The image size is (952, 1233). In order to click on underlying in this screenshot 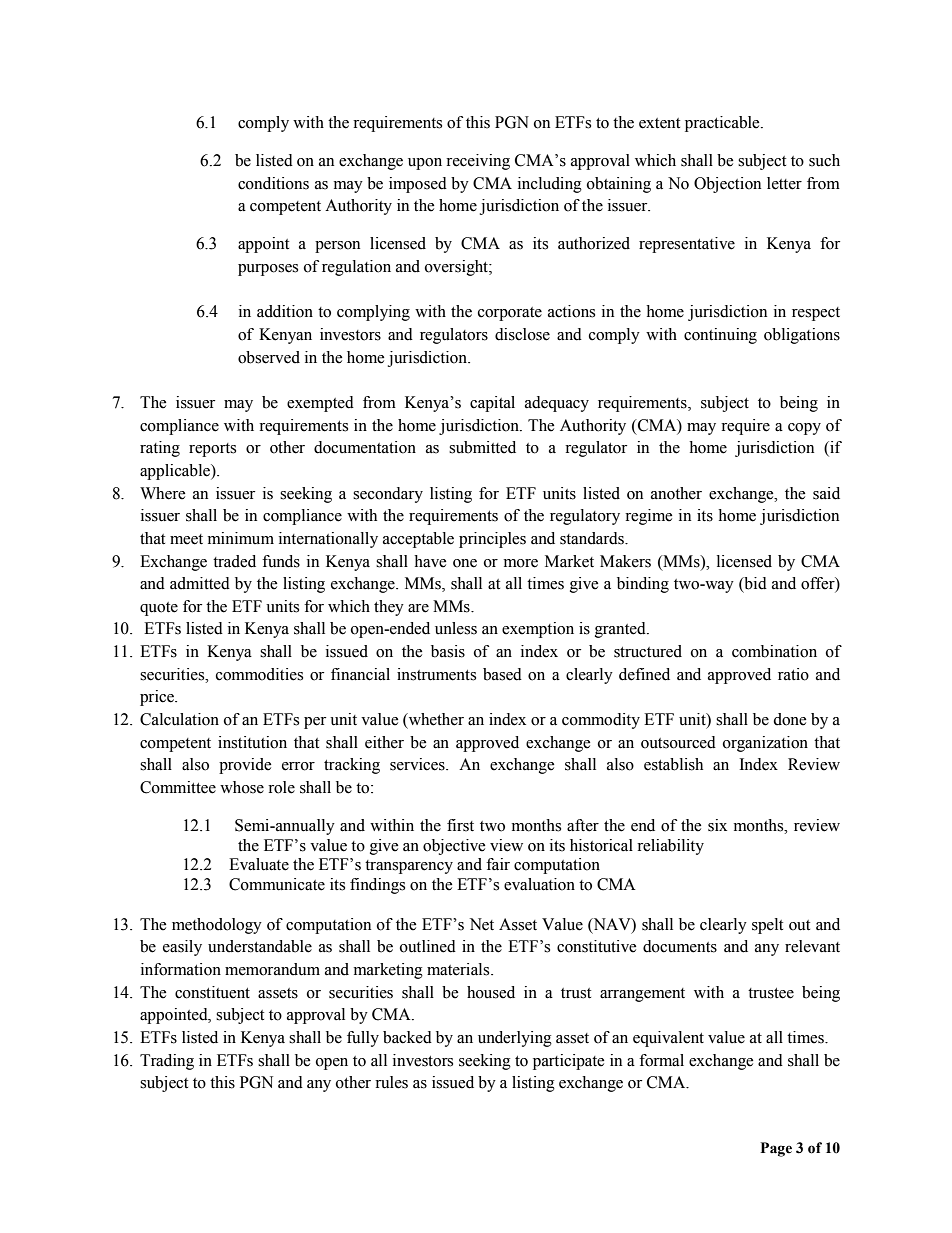, I will do `click(515, 1039)`.
